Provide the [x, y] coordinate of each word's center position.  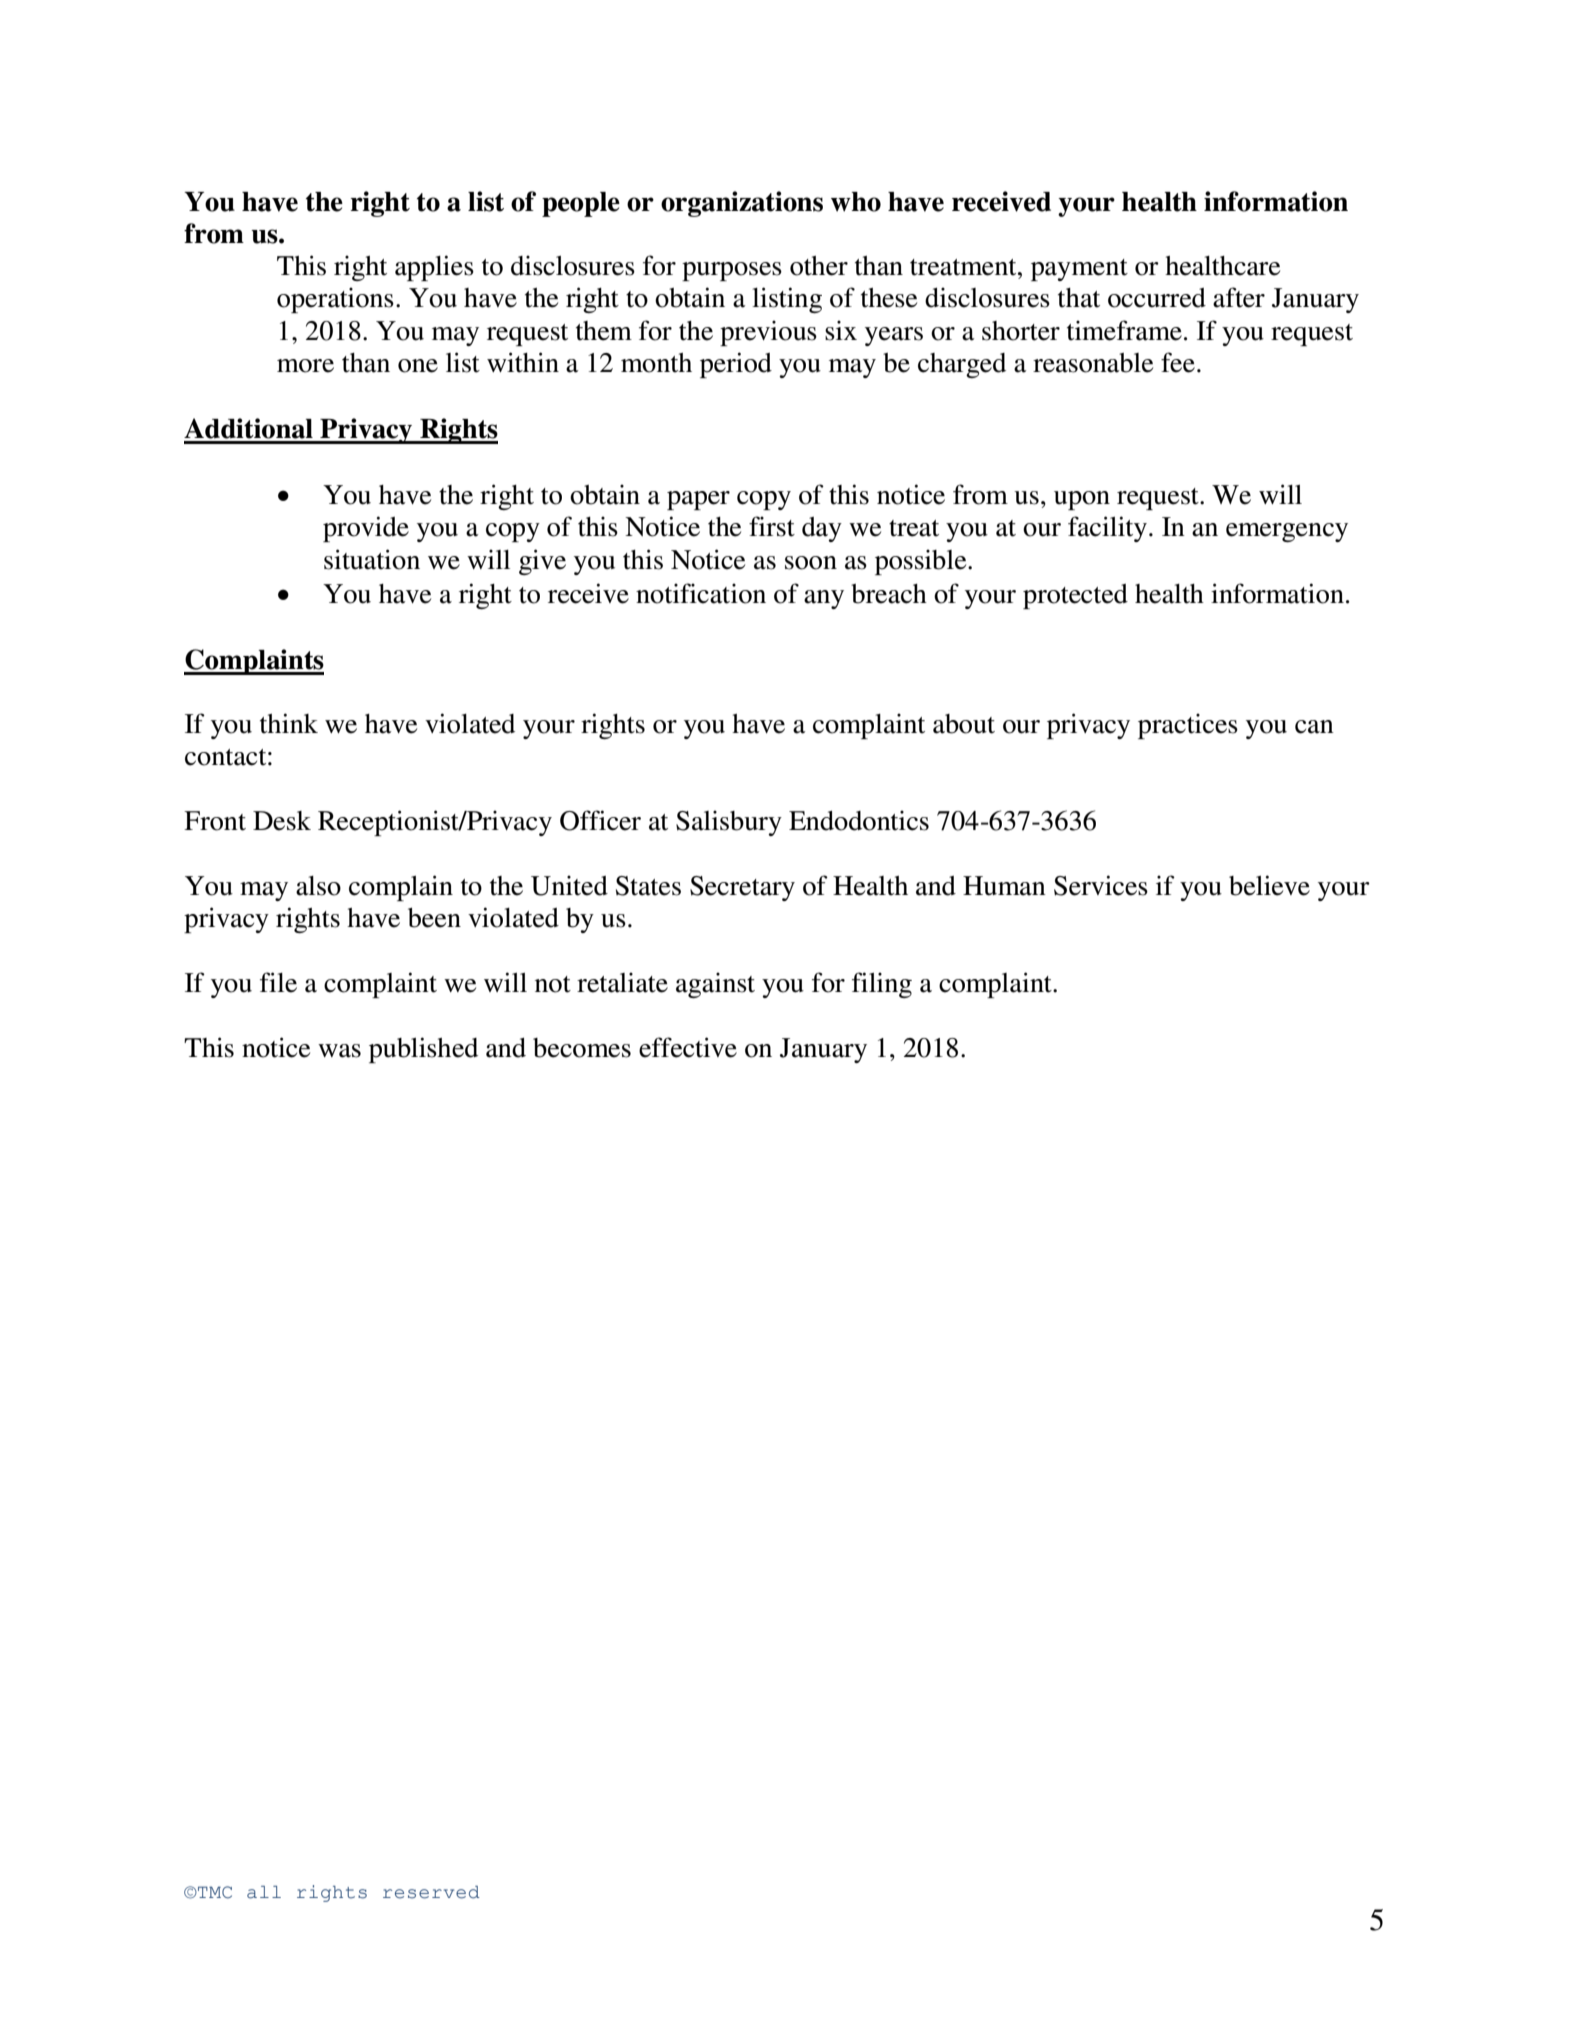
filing [882, 985]
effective [688, 1047]
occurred [1157, 298]
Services [1101, 885]
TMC [214, 1892]
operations [335, 300]
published [423, 1050]
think [289, 723]
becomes [582, 1048]
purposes [732, 271]
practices [1188, 726]
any [824, 599]
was [339, 1051]
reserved [431, 1892]
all [264, 1892]
